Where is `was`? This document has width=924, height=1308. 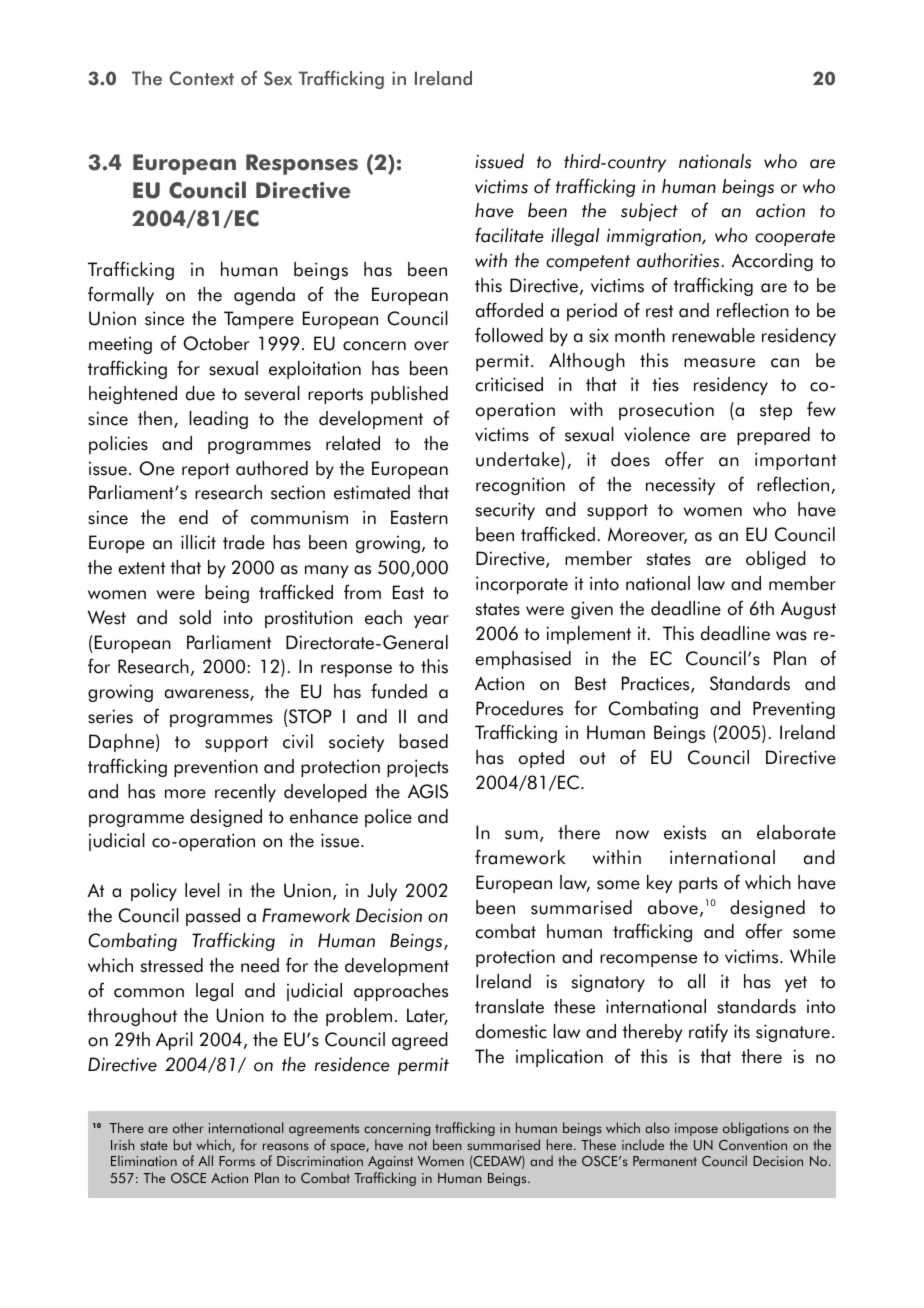 was is located at coordinates (791, 636).
